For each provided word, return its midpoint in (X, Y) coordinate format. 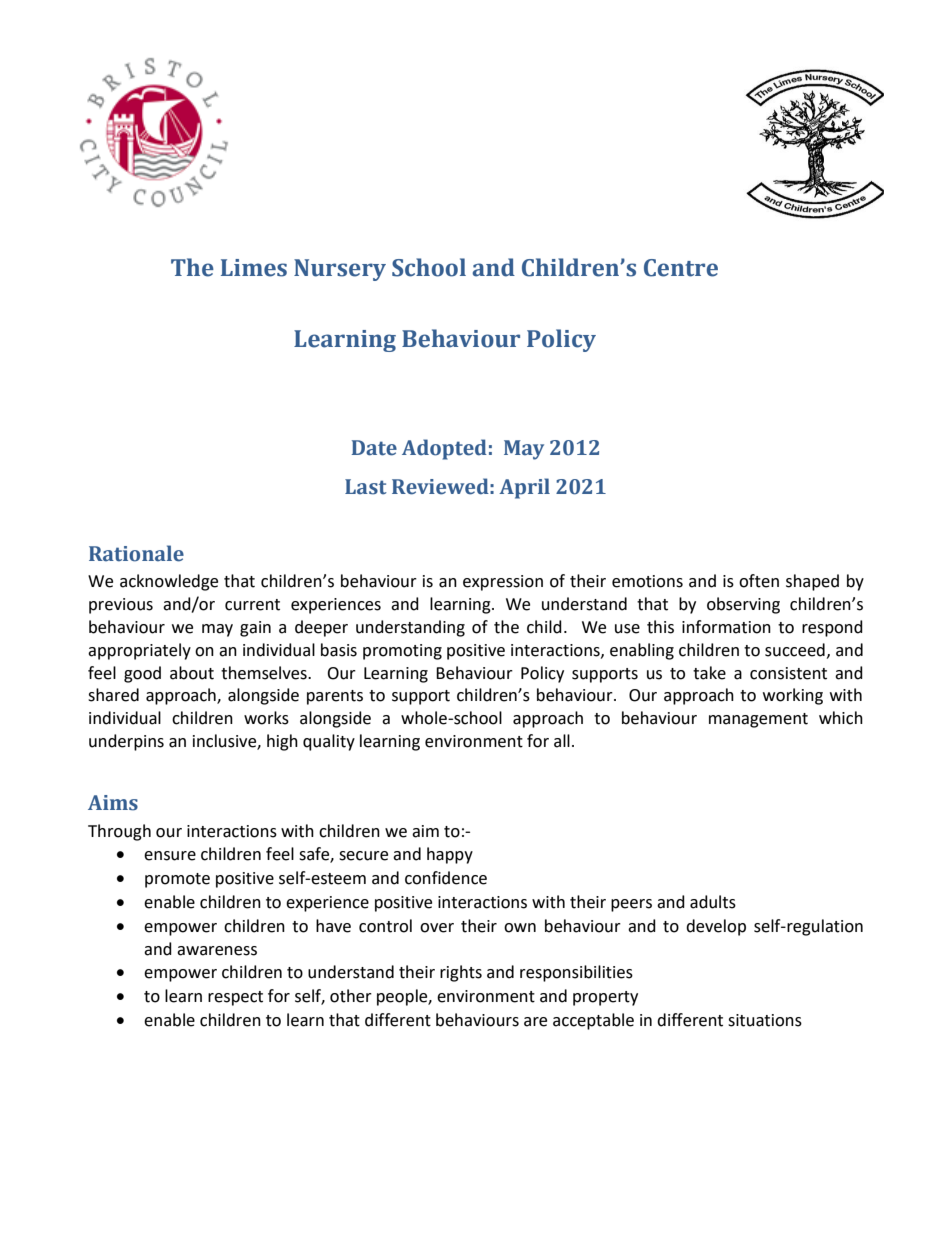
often (759, 581)
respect (235, 998)
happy (450, 855)
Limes (254, 268)
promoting (402, 652)
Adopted (444, 449)
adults (713, 902)
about (192, 673)
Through (119, 832)
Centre (681, 268)
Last (366, 487)
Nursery (340, 270)
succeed (795, 650)
